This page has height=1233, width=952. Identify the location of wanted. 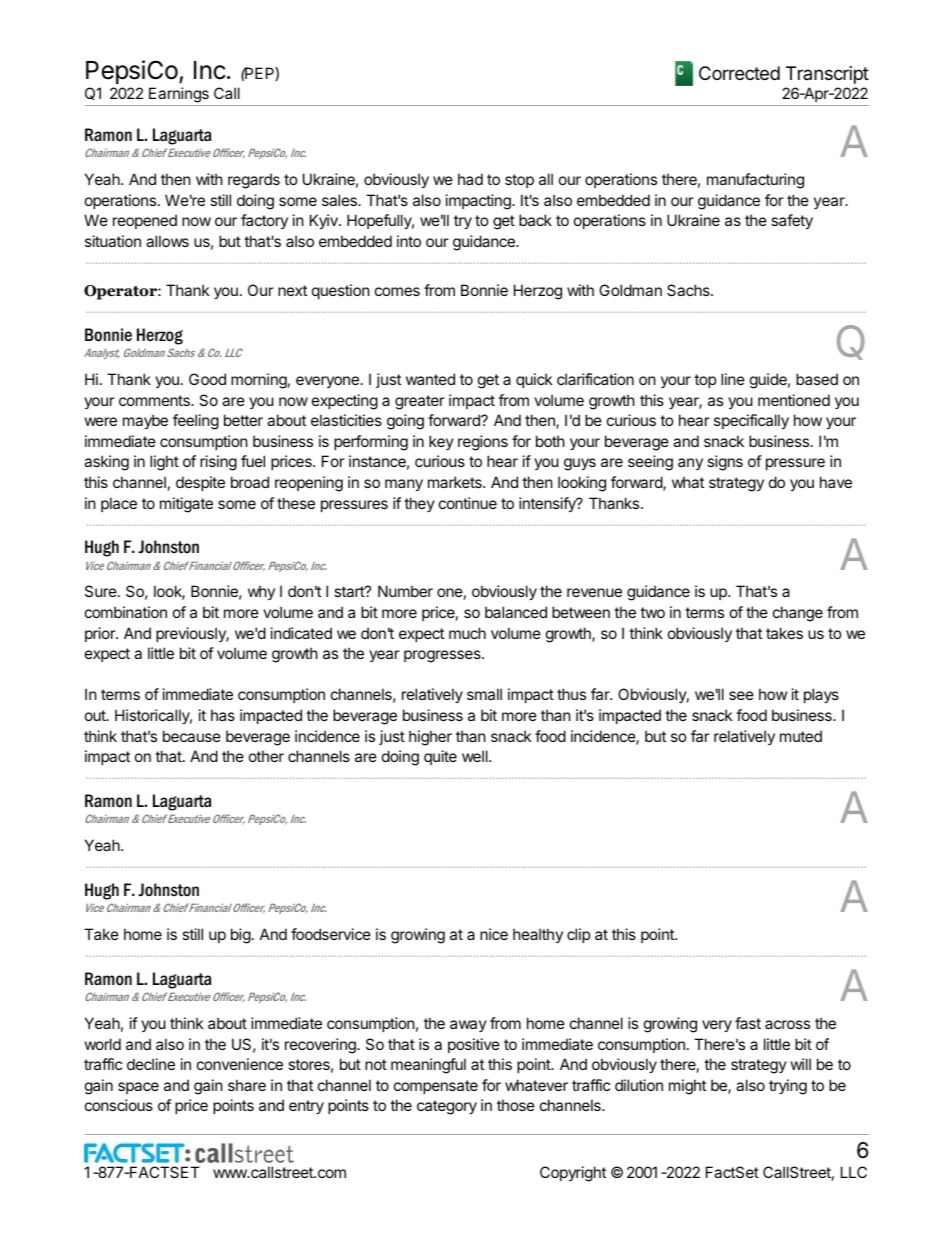
(430, 379).
